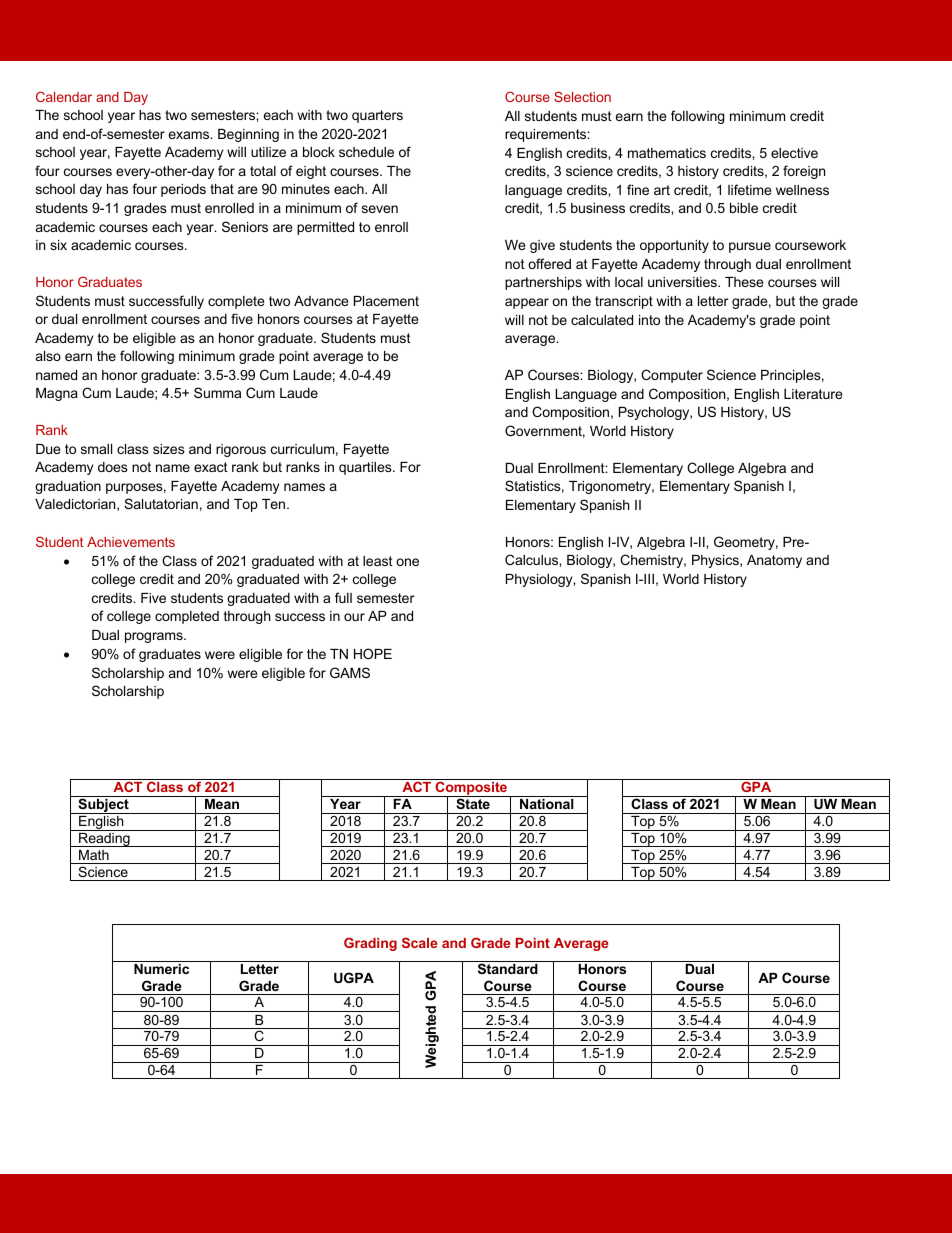  Describe the element at coordinates (672, 376) in the screenshot. I see `Computer` at that location.
